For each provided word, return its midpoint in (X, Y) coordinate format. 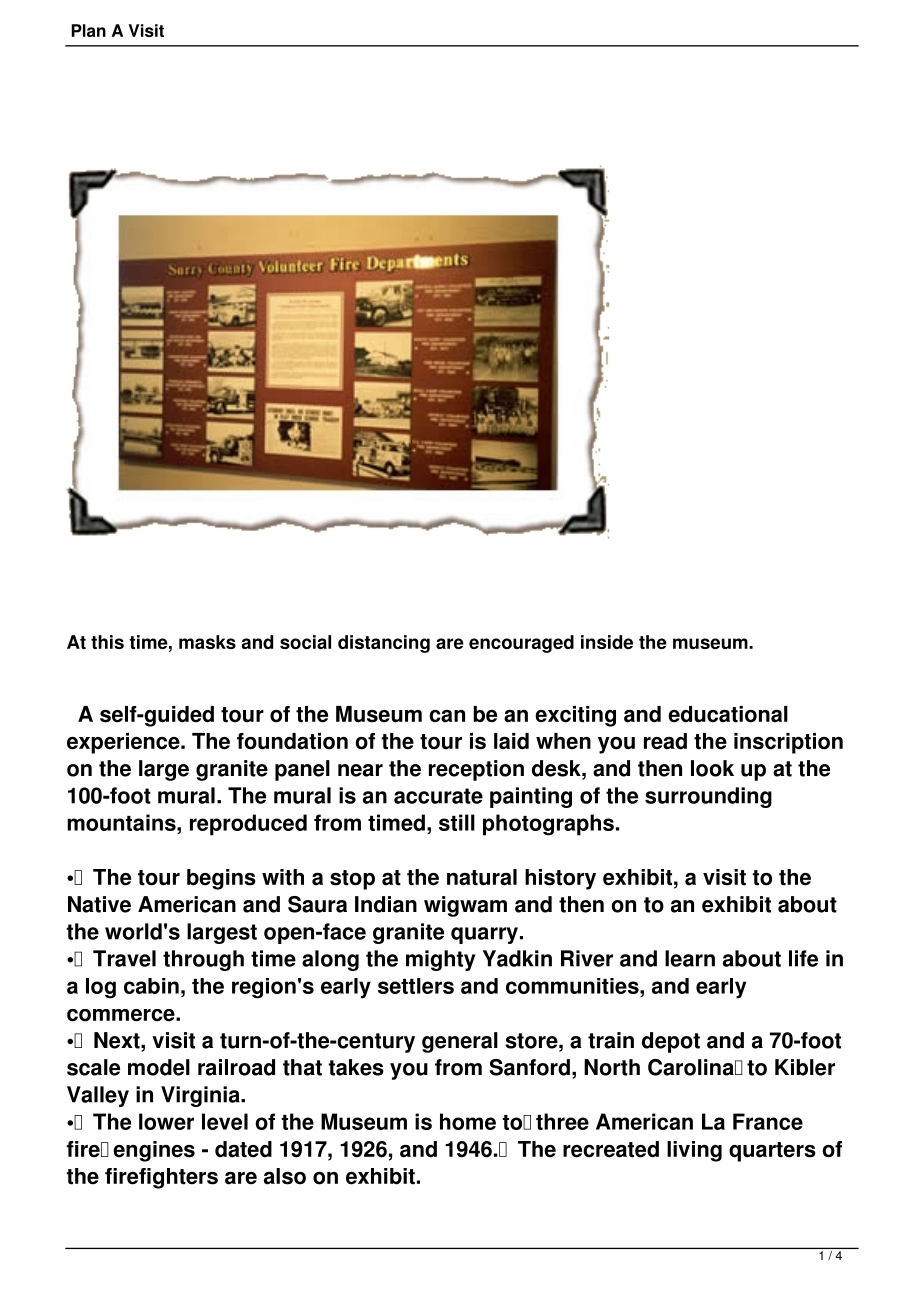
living (694, 1151)
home (468, 1121)
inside (607, 642)
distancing (384, 644)
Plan (88, 30)
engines (154, 1151)
